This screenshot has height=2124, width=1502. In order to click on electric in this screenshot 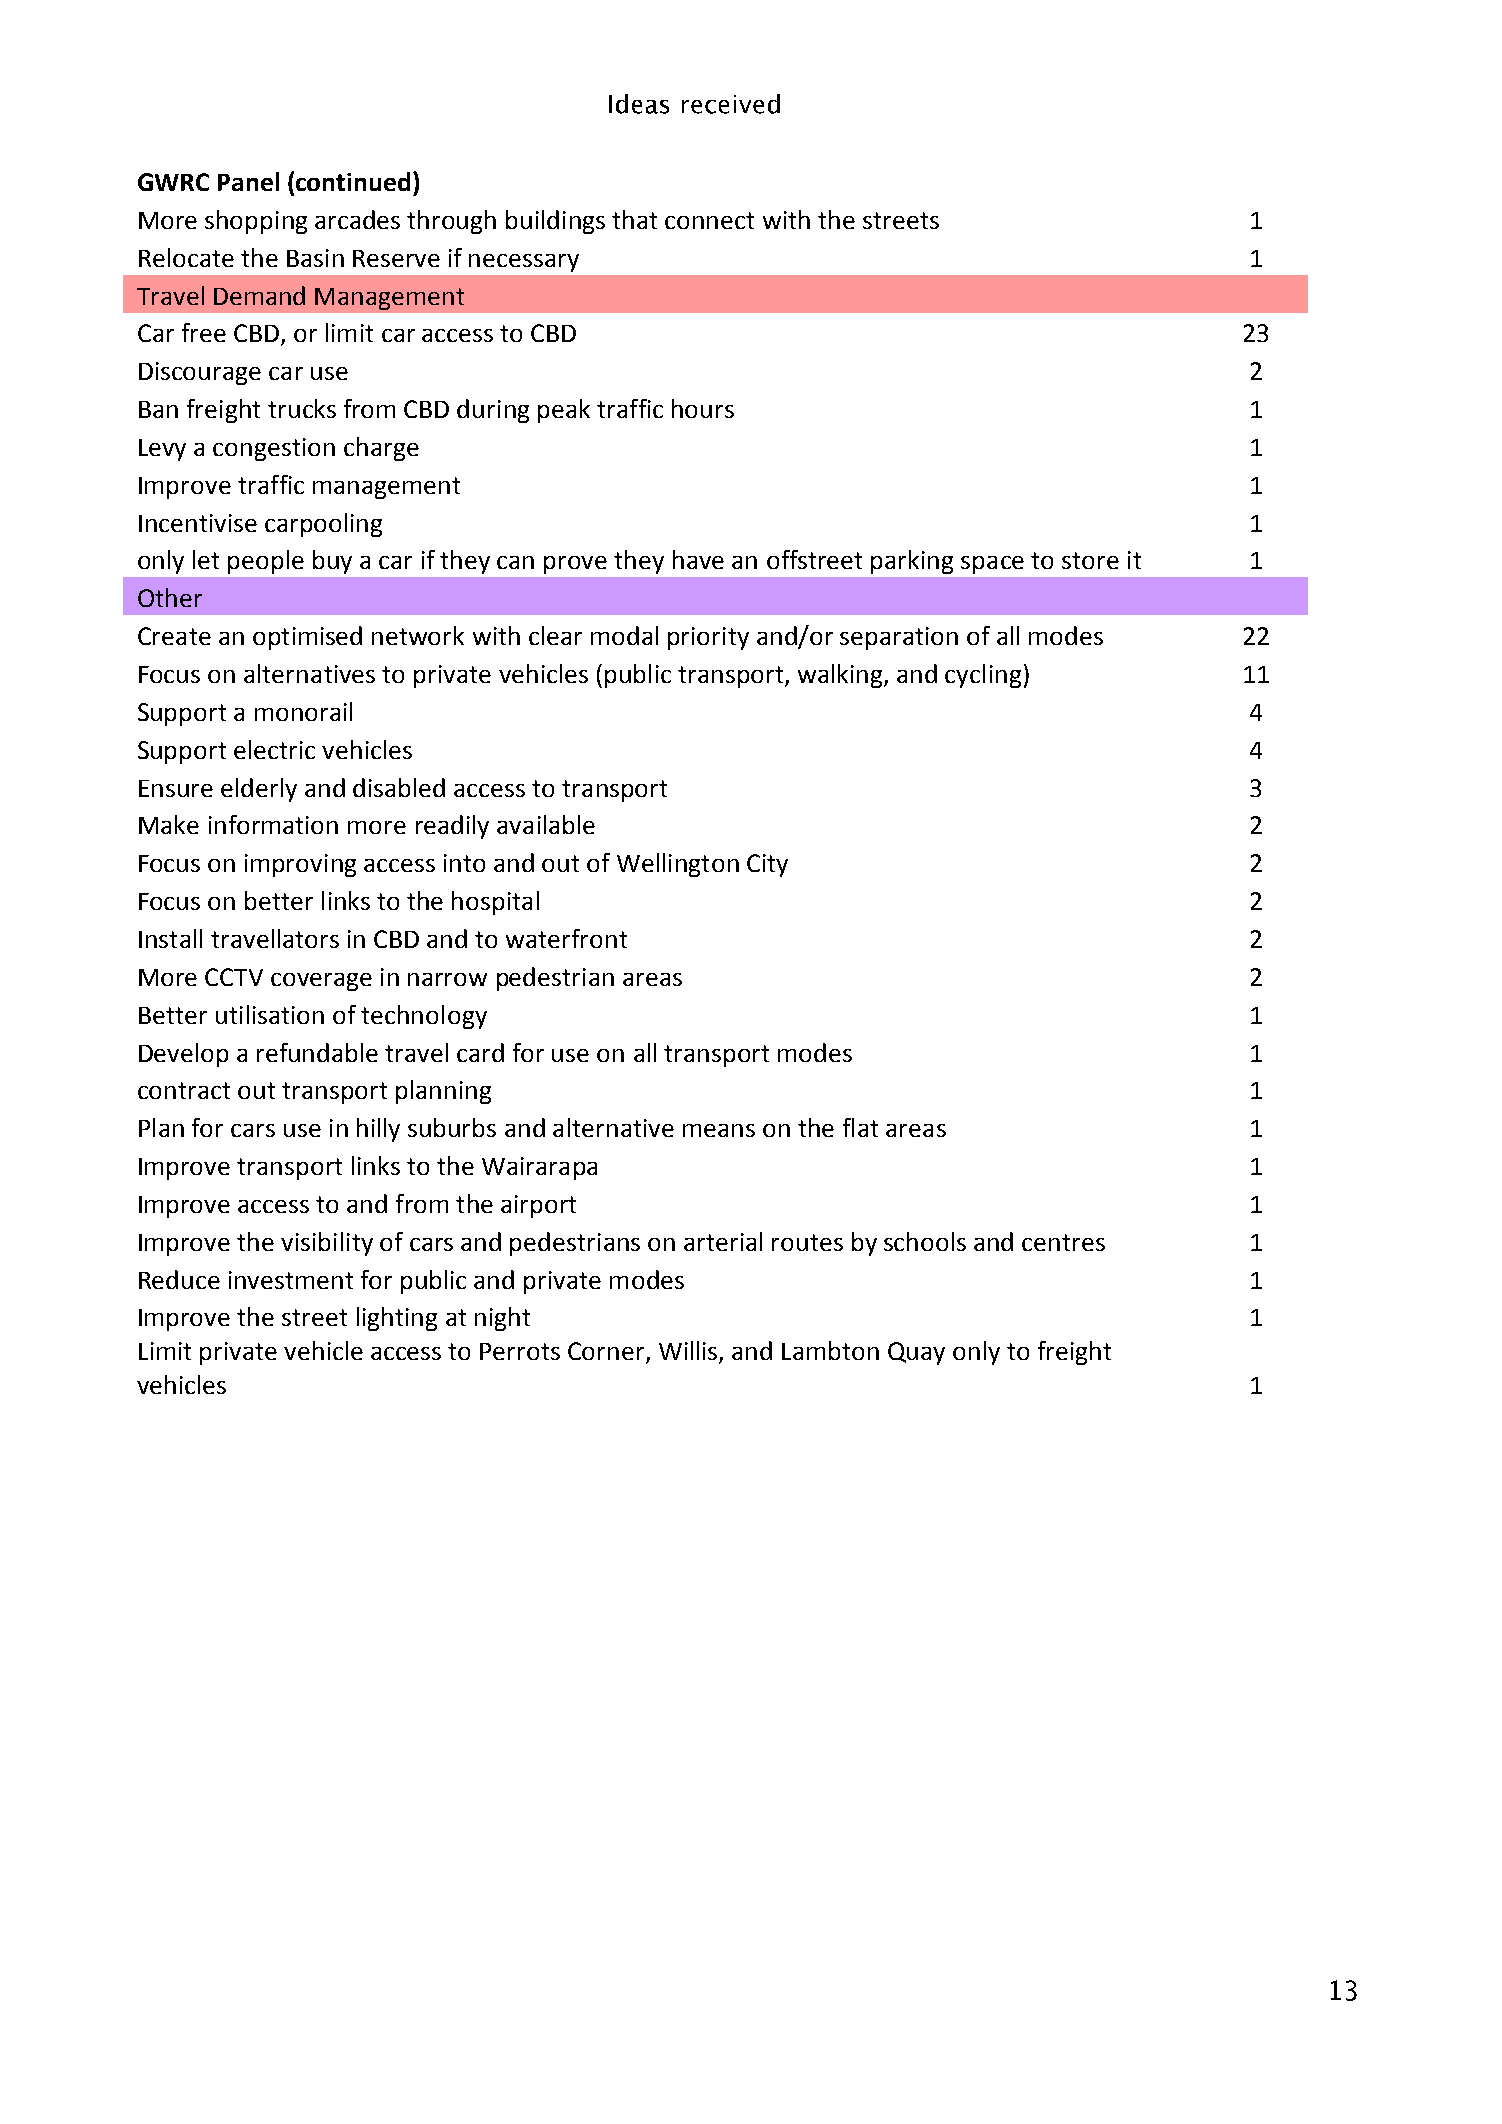, I will do `click(274, 749)`.
